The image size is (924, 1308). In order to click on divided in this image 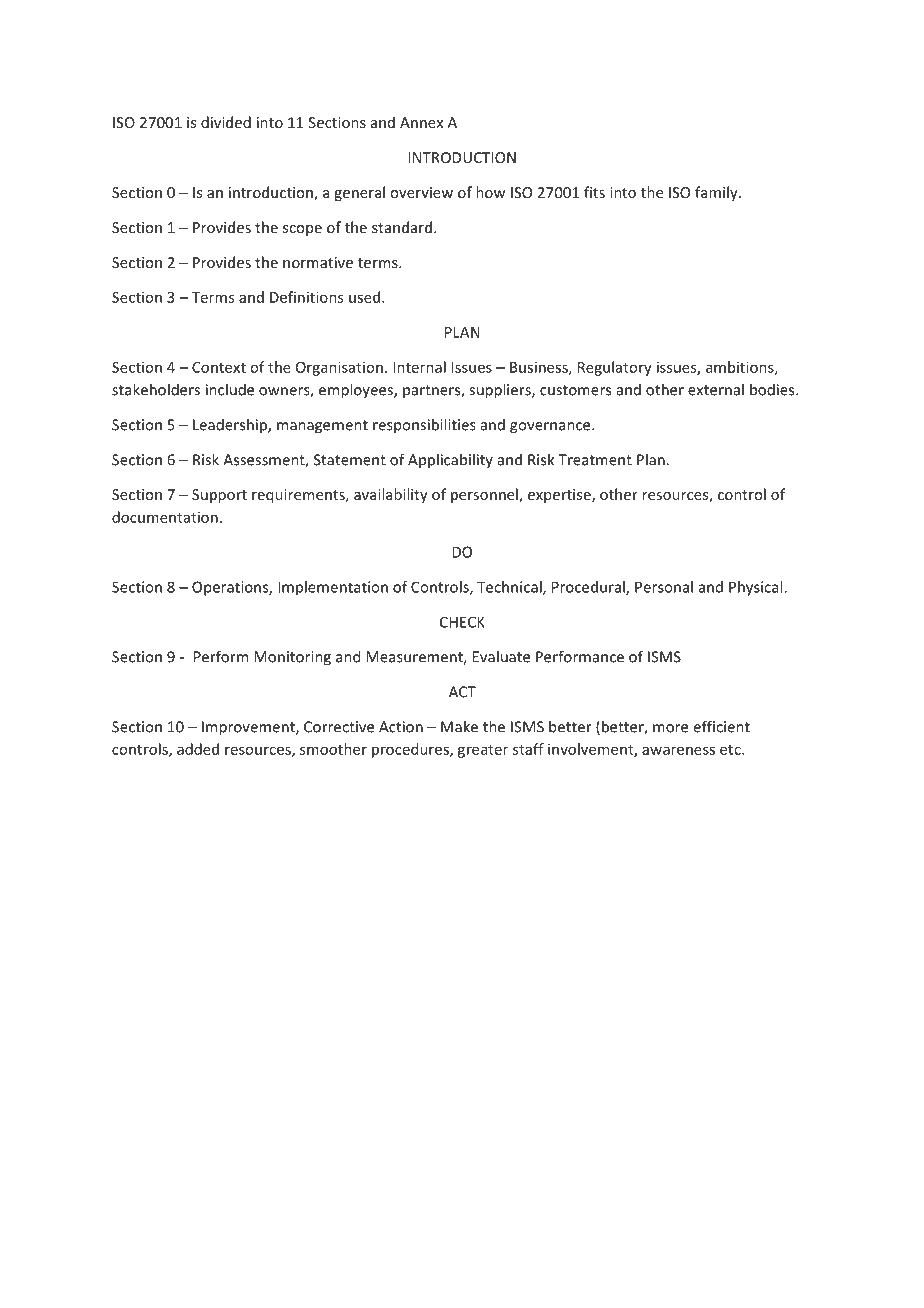, I will do `click(226, 122)`.
